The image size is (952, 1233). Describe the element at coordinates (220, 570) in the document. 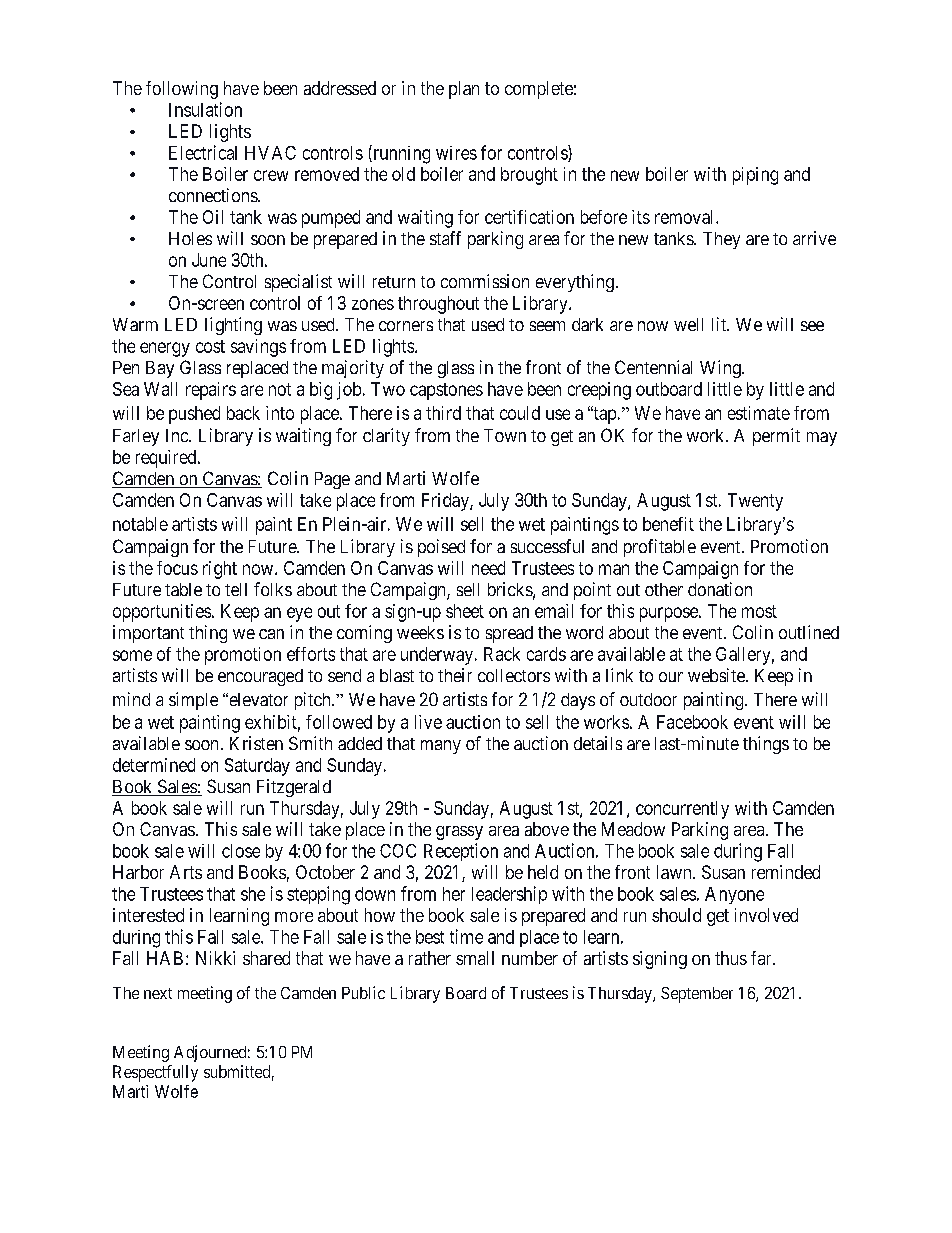

I see `right` at that location.
